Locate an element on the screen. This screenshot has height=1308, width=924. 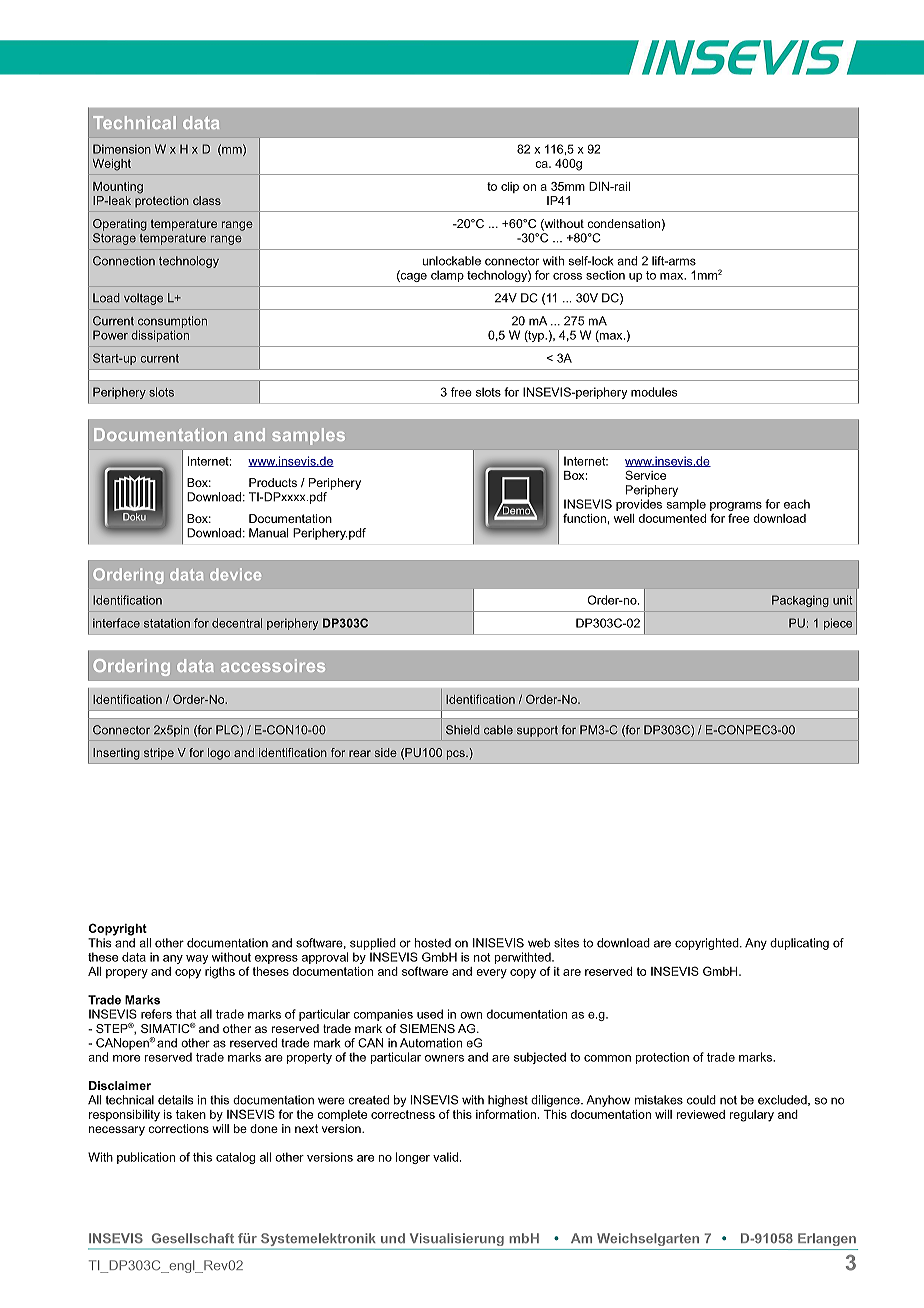
clip is located at coordinates (510, 187).
